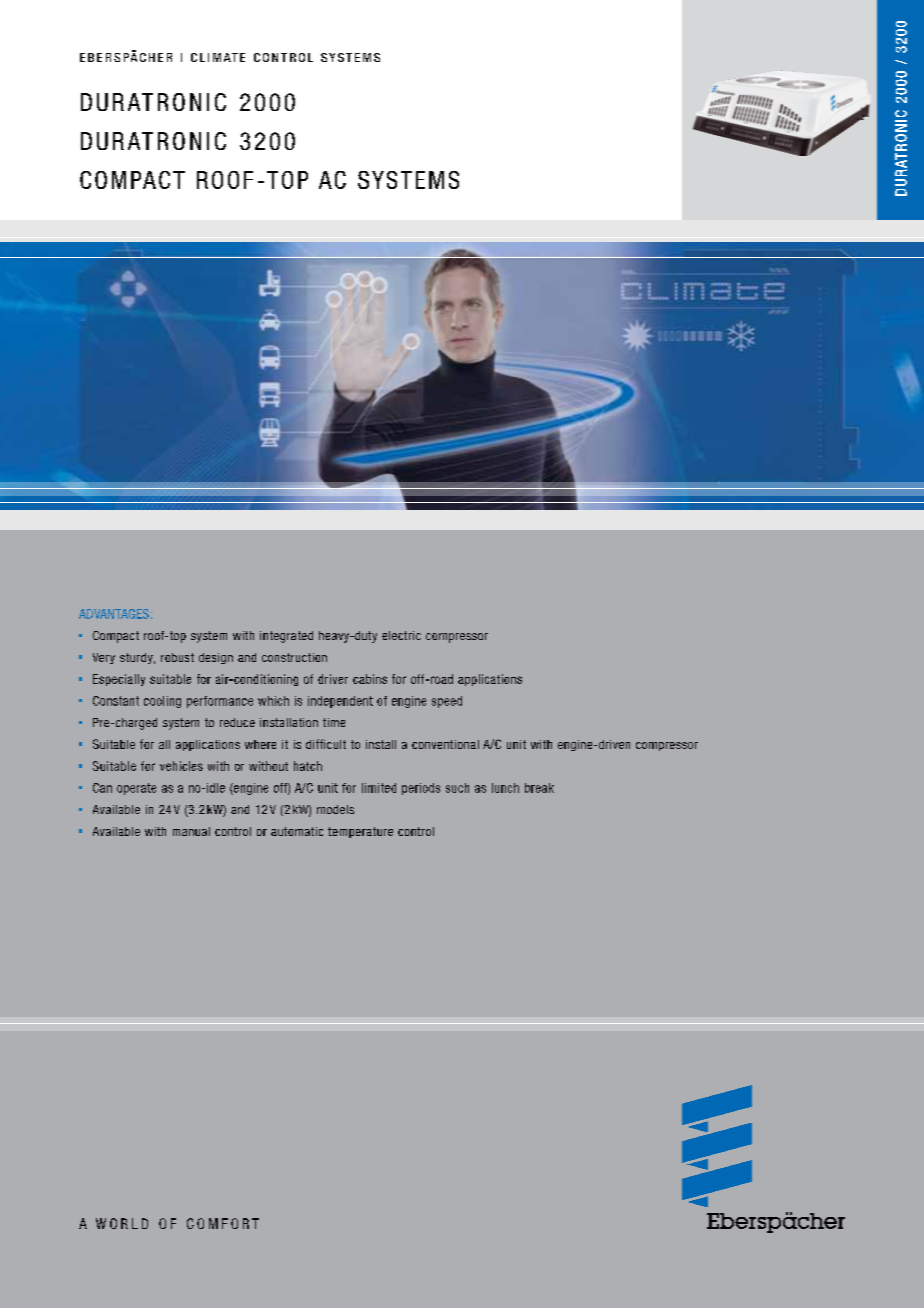  I want to click on robust, so click(177, 657).
